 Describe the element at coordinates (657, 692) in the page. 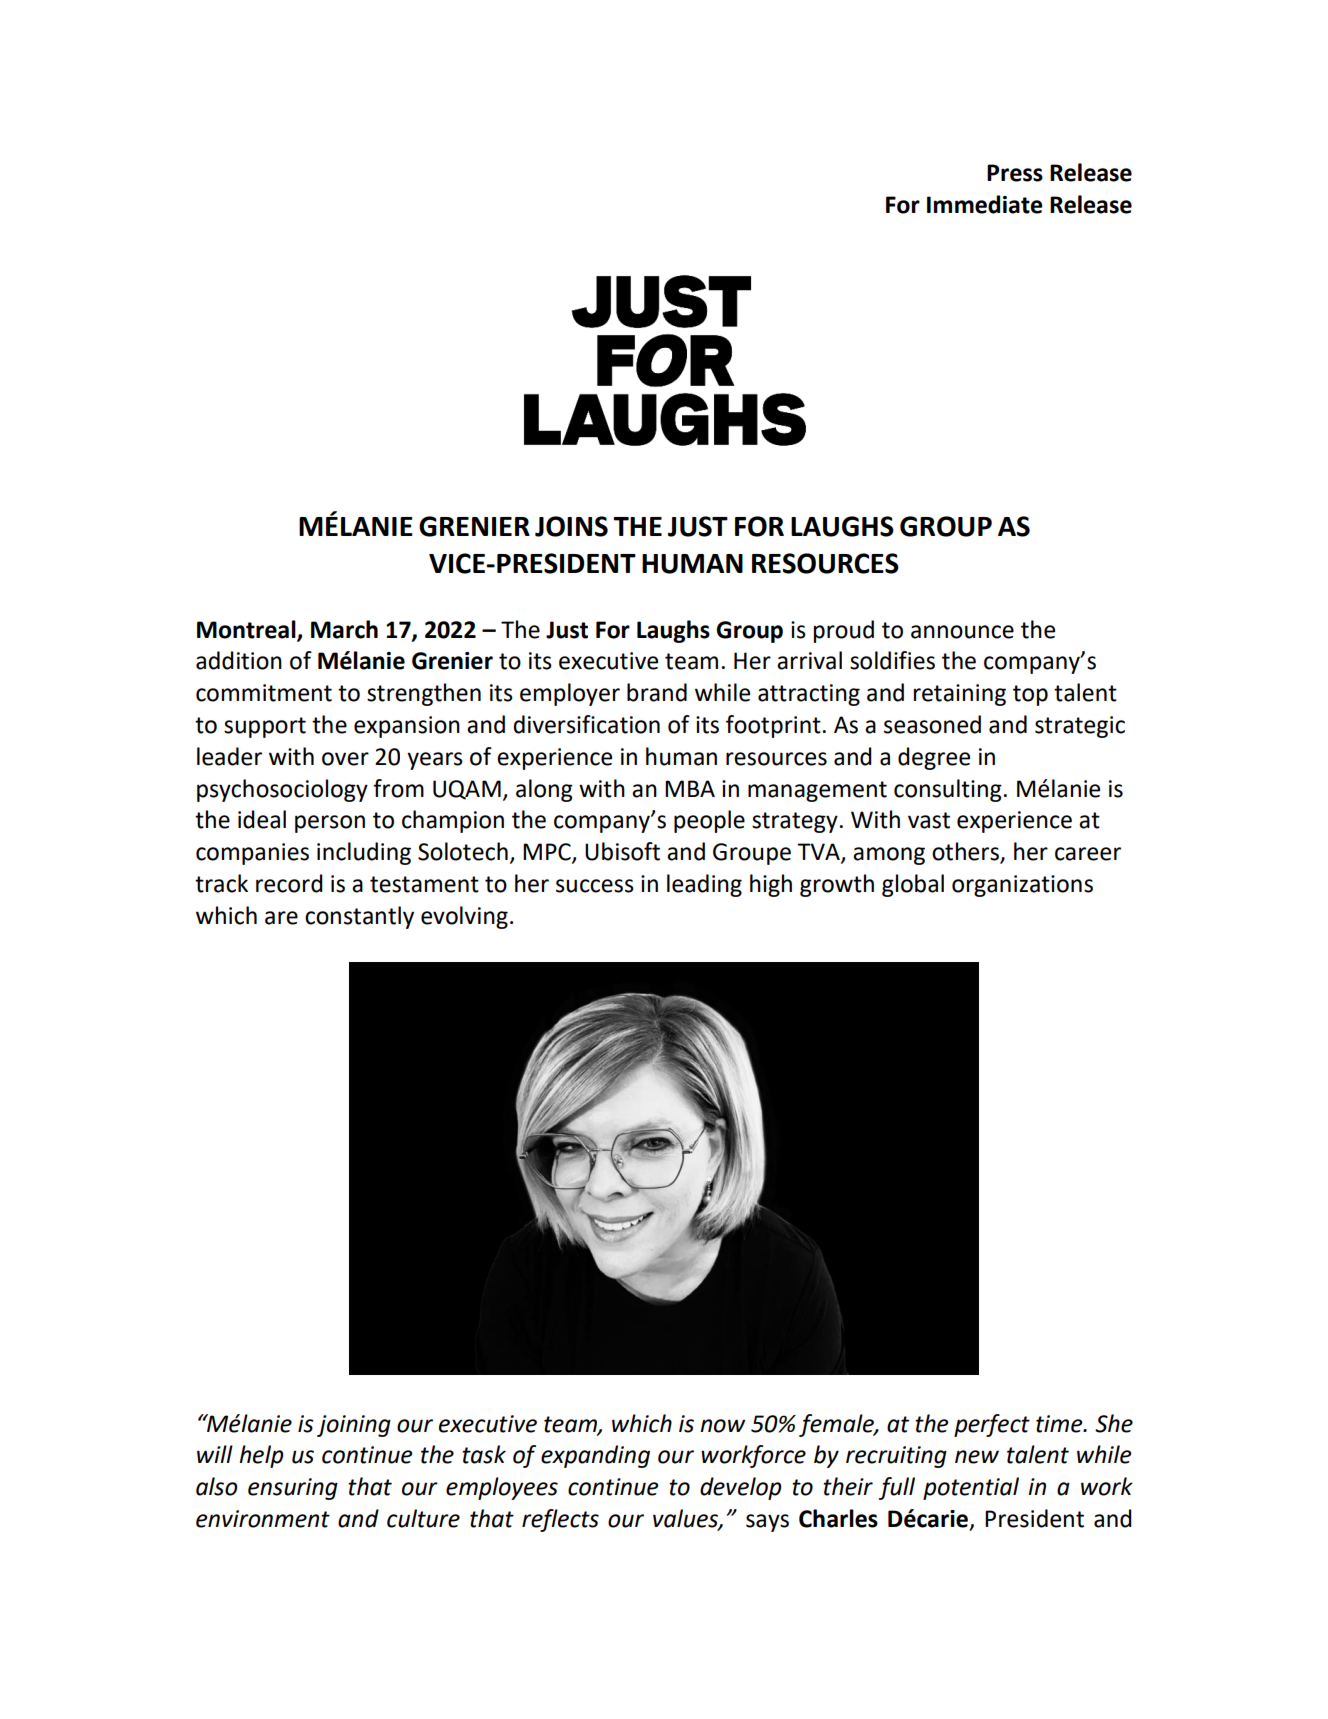

I see `brand` at that location.
